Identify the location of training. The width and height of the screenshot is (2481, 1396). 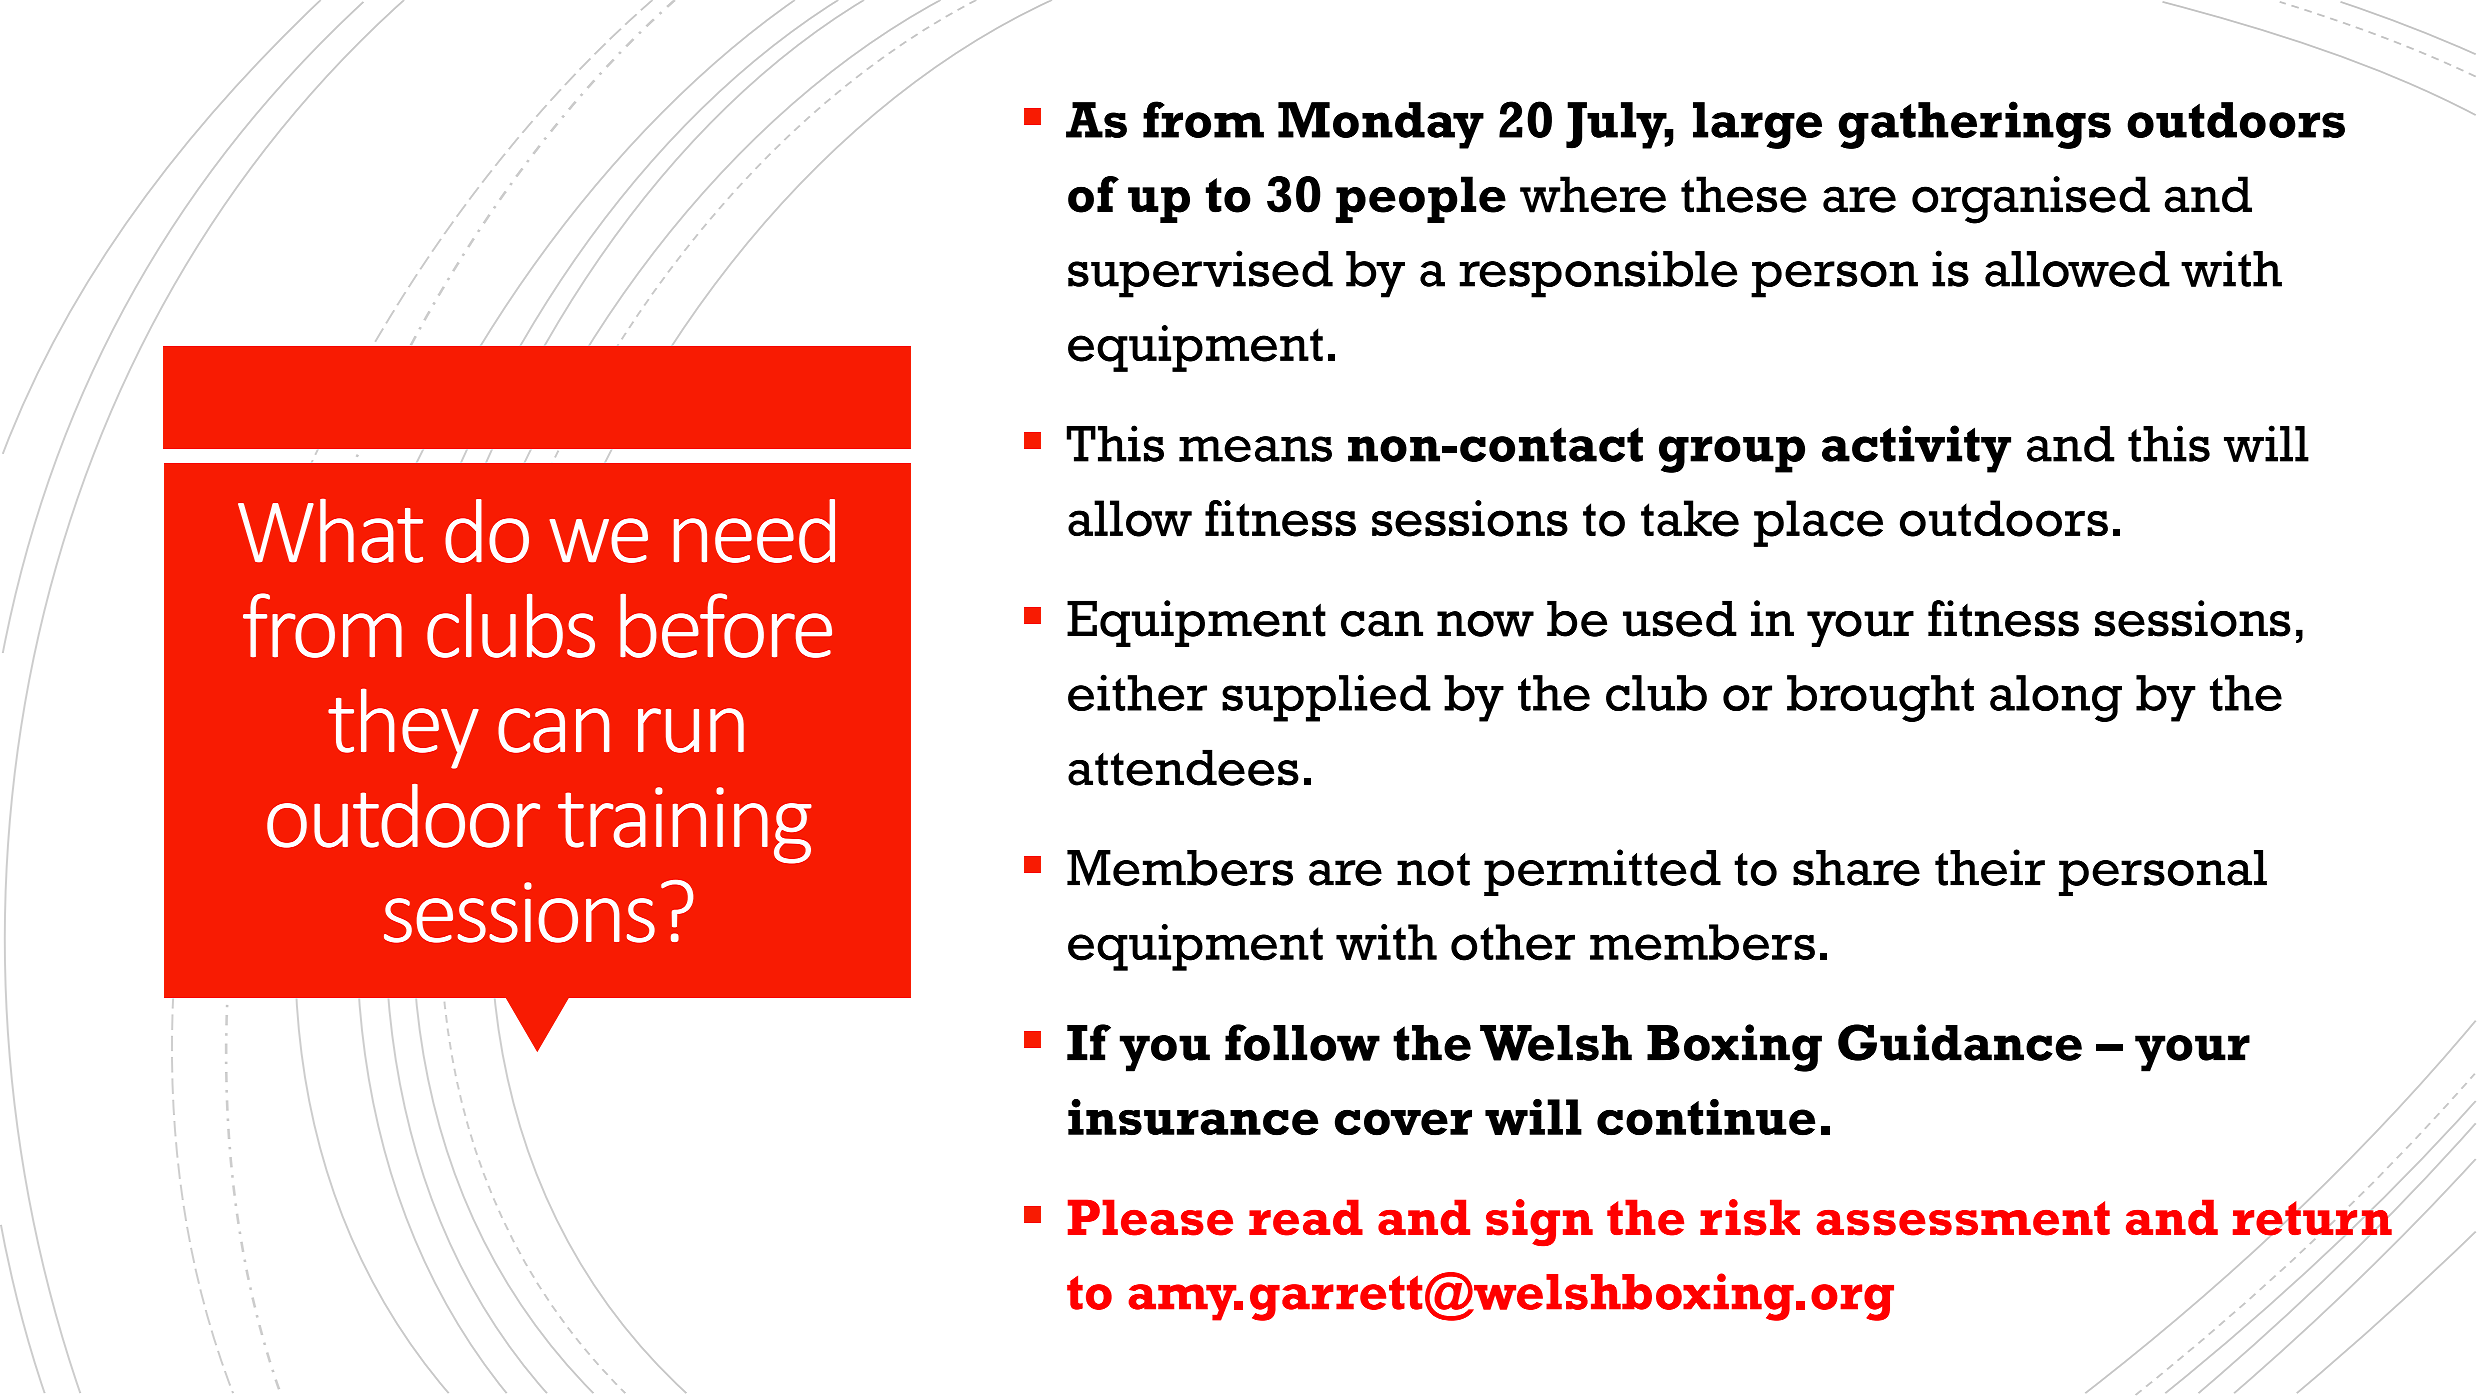
(685, 825).
